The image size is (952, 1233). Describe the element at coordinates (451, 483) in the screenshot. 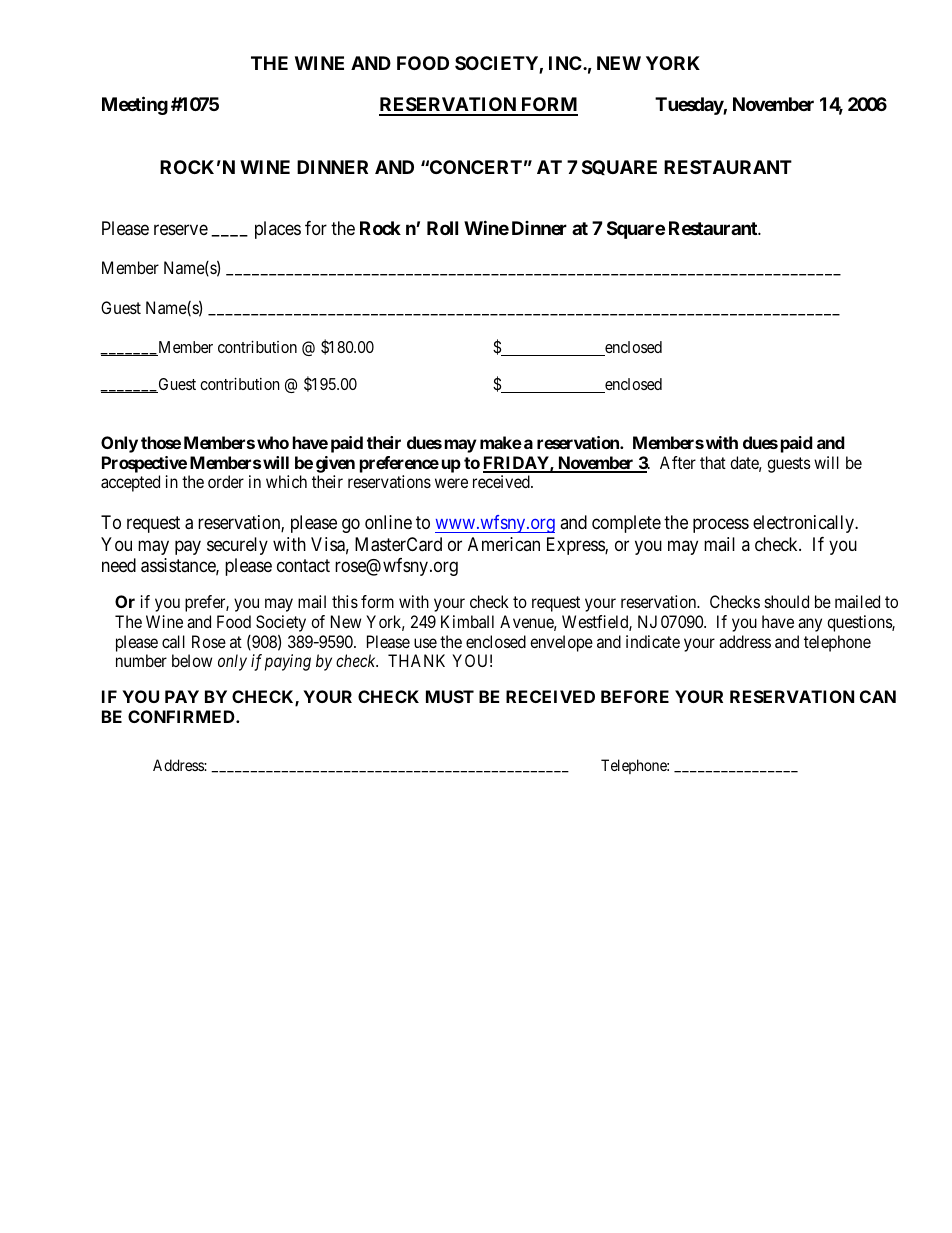

I see `were` at that location.
